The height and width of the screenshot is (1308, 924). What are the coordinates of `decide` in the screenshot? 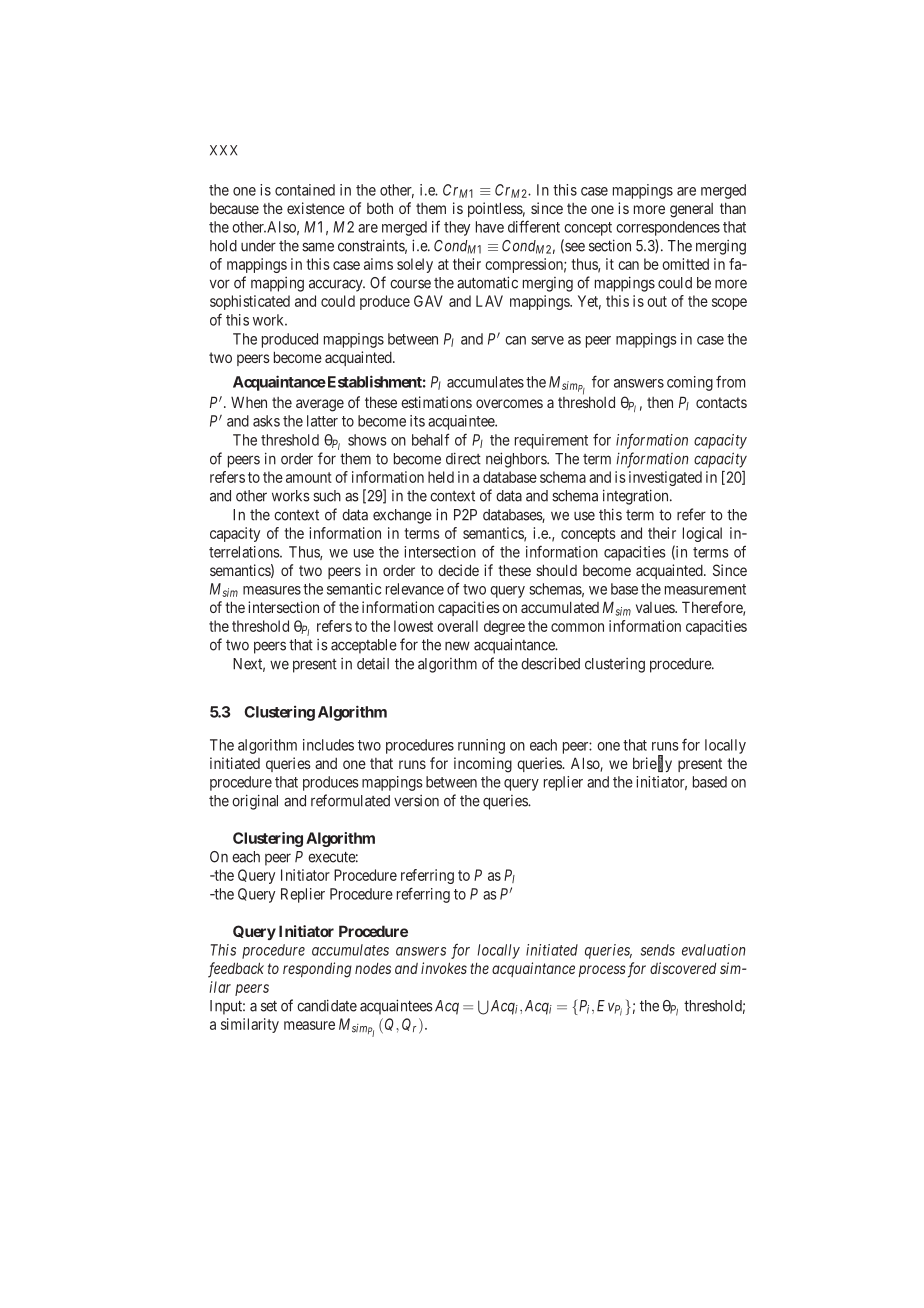 It's located at (458, 570).
